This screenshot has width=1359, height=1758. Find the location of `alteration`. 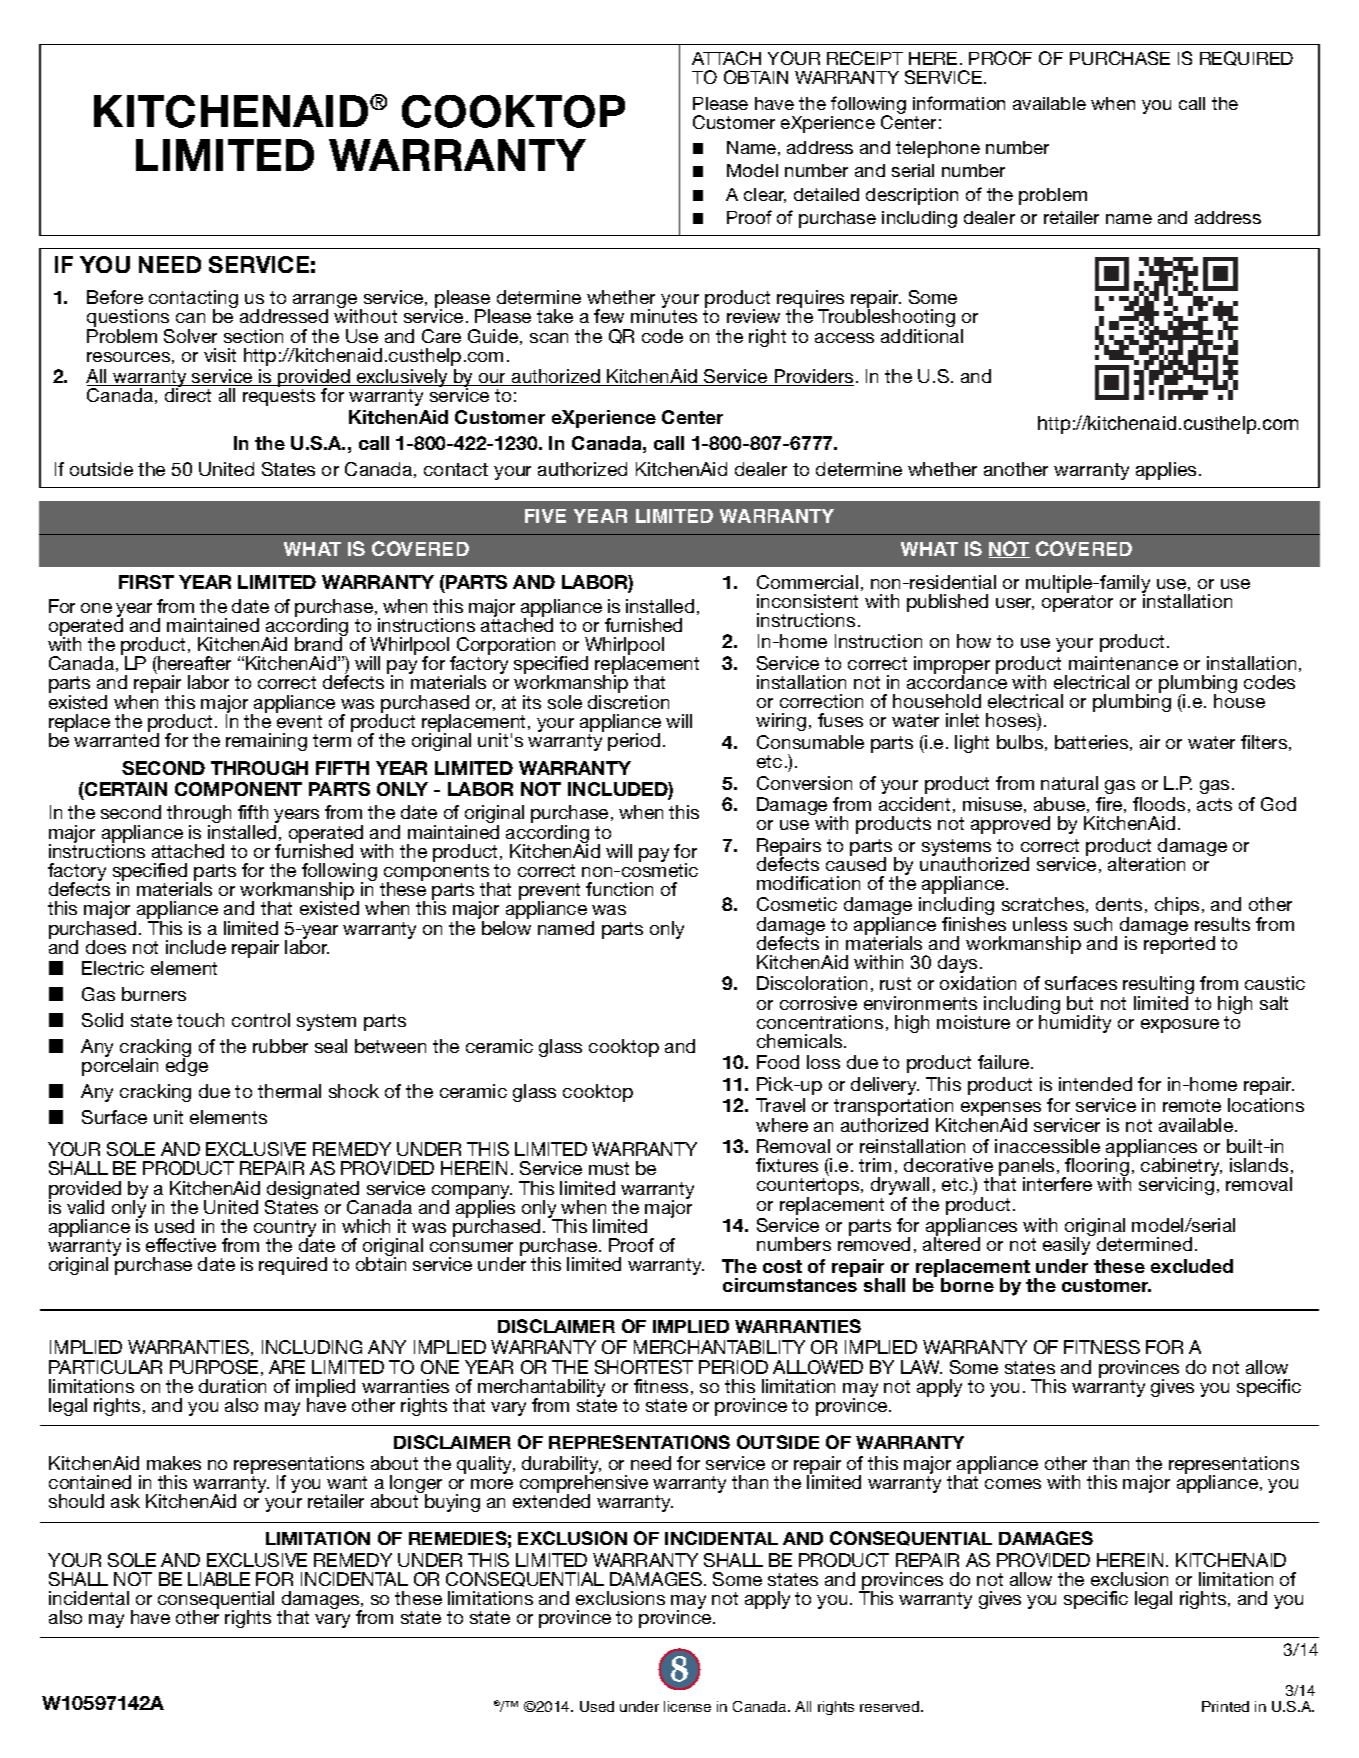

alteration is located at coordinates (1146, 864).
